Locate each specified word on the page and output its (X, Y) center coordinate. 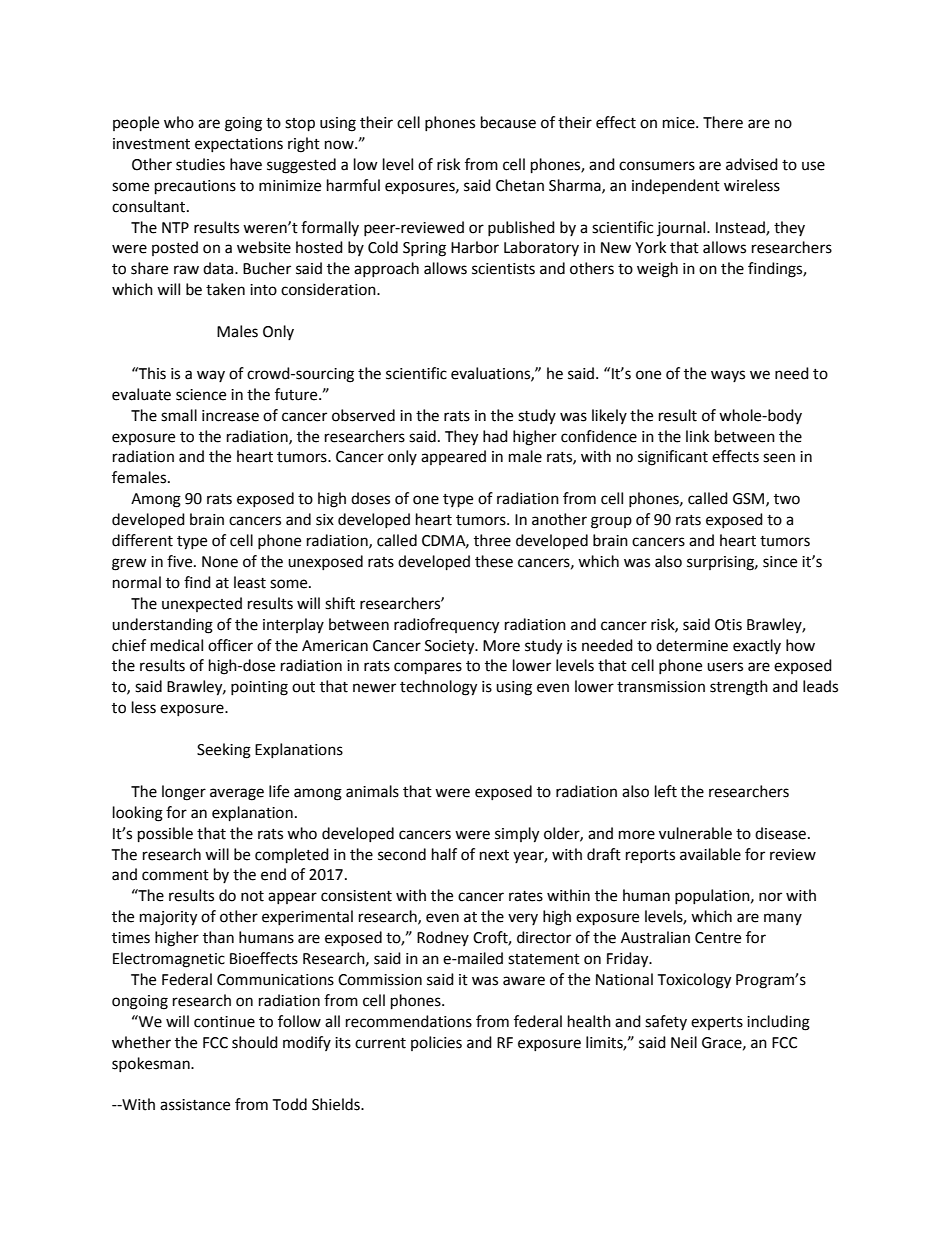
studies (200, 164)
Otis (728, 625)
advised (752, 164)
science (201, 395)
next (494, 855)
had (495, 436)
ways (728, 376)
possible (165, 835)
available (710, 854)
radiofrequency (446, 626)
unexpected (202, 604)
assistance (195, 1105)
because (508, 122)
